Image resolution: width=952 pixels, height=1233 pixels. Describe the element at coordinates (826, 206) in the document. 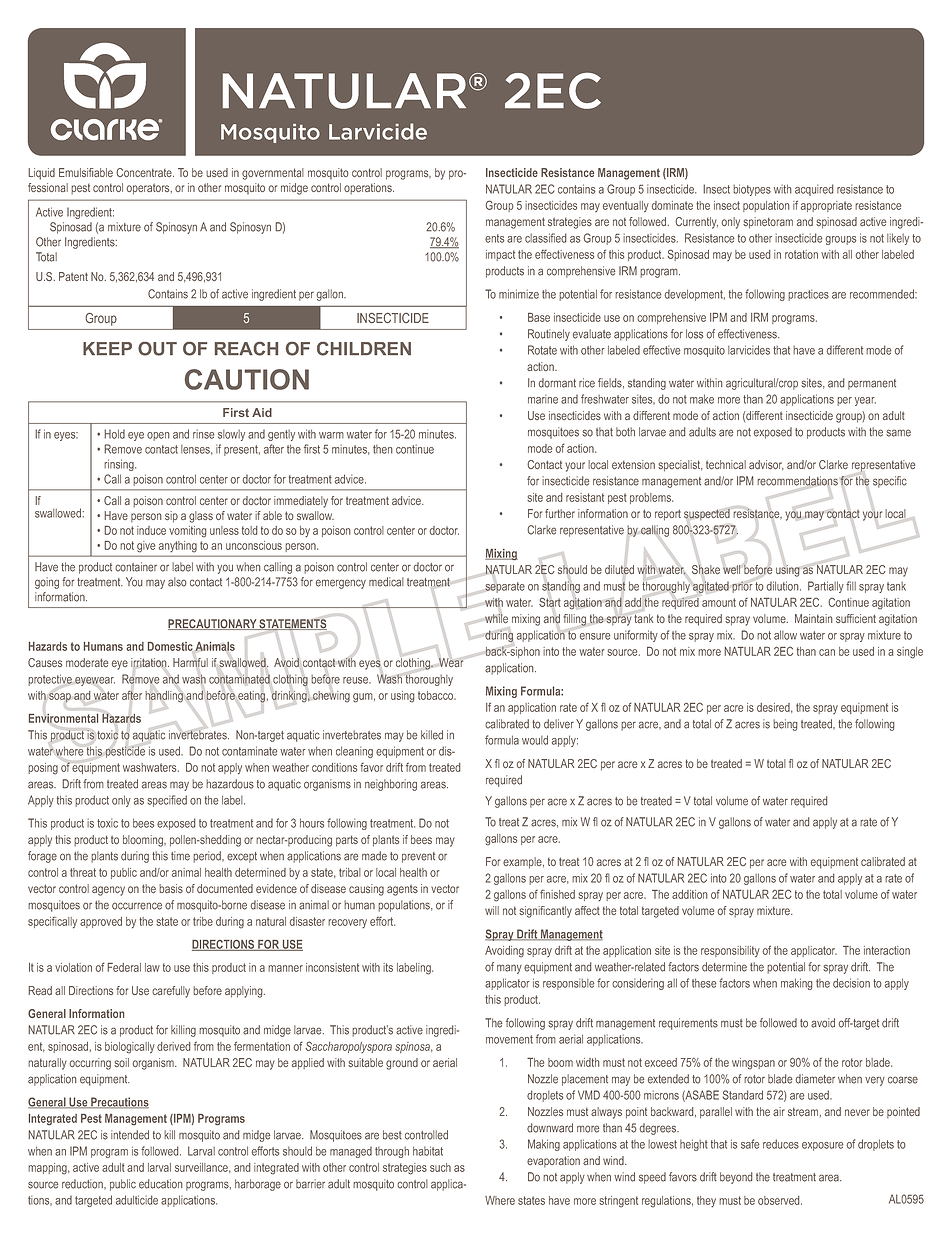

I see `appropriate` at that location.
